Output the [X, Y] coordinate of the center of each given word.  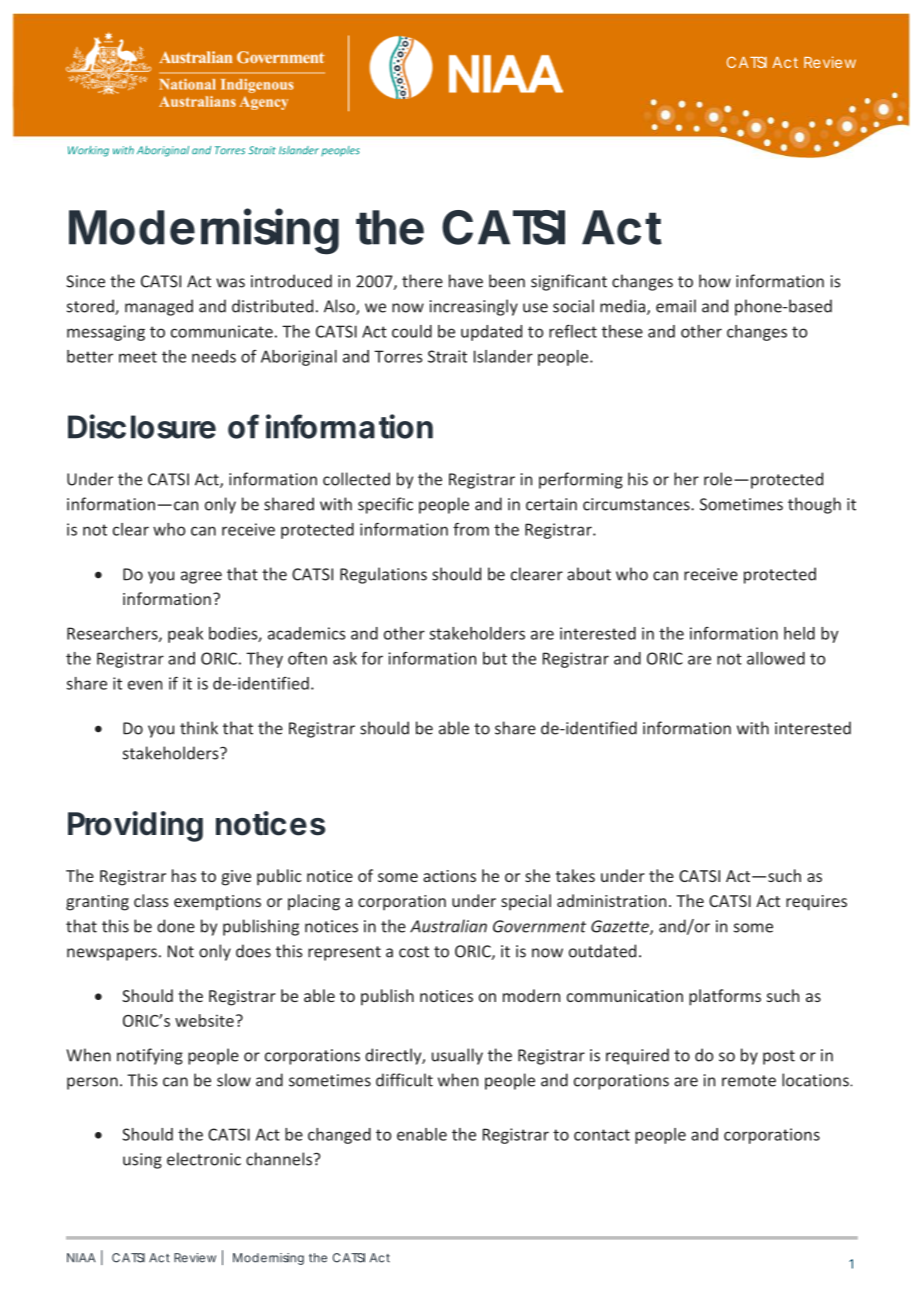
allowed [776, 658]
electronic [204, 1159]
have [466, 281]
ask [345, 658]
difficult [404, 1080]
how [715, 281]
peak [185, 635]
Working [88, 151]
